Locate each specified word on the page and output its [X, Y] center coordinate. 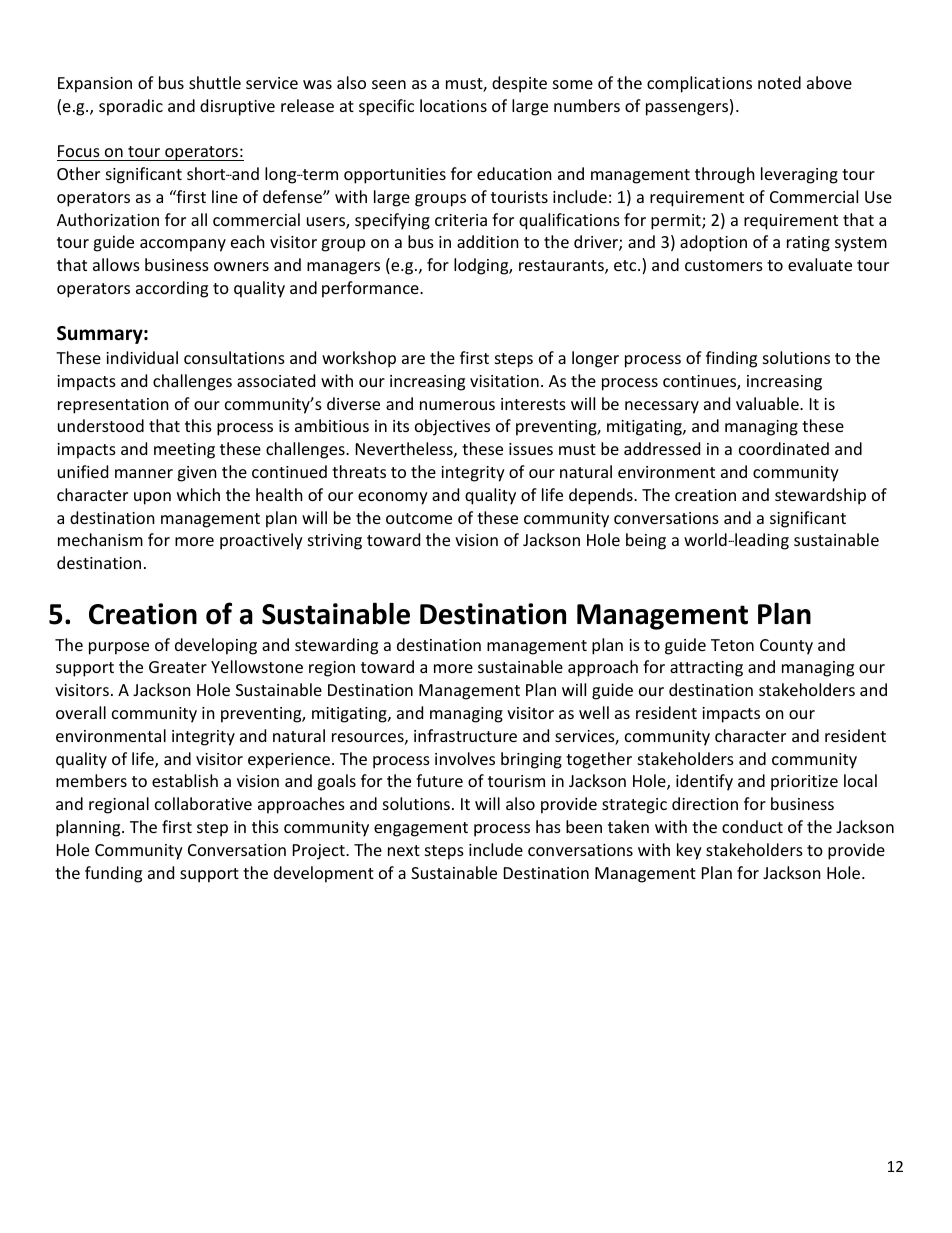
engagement [421, 829]
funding [113, 874]
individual [142, 357]
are [413, 359]
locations [453, 105]
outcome [419, 518]
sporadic [131, 107]
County [786, 647]
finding [731, 359]
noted [779, 82]
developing [216, 646]
